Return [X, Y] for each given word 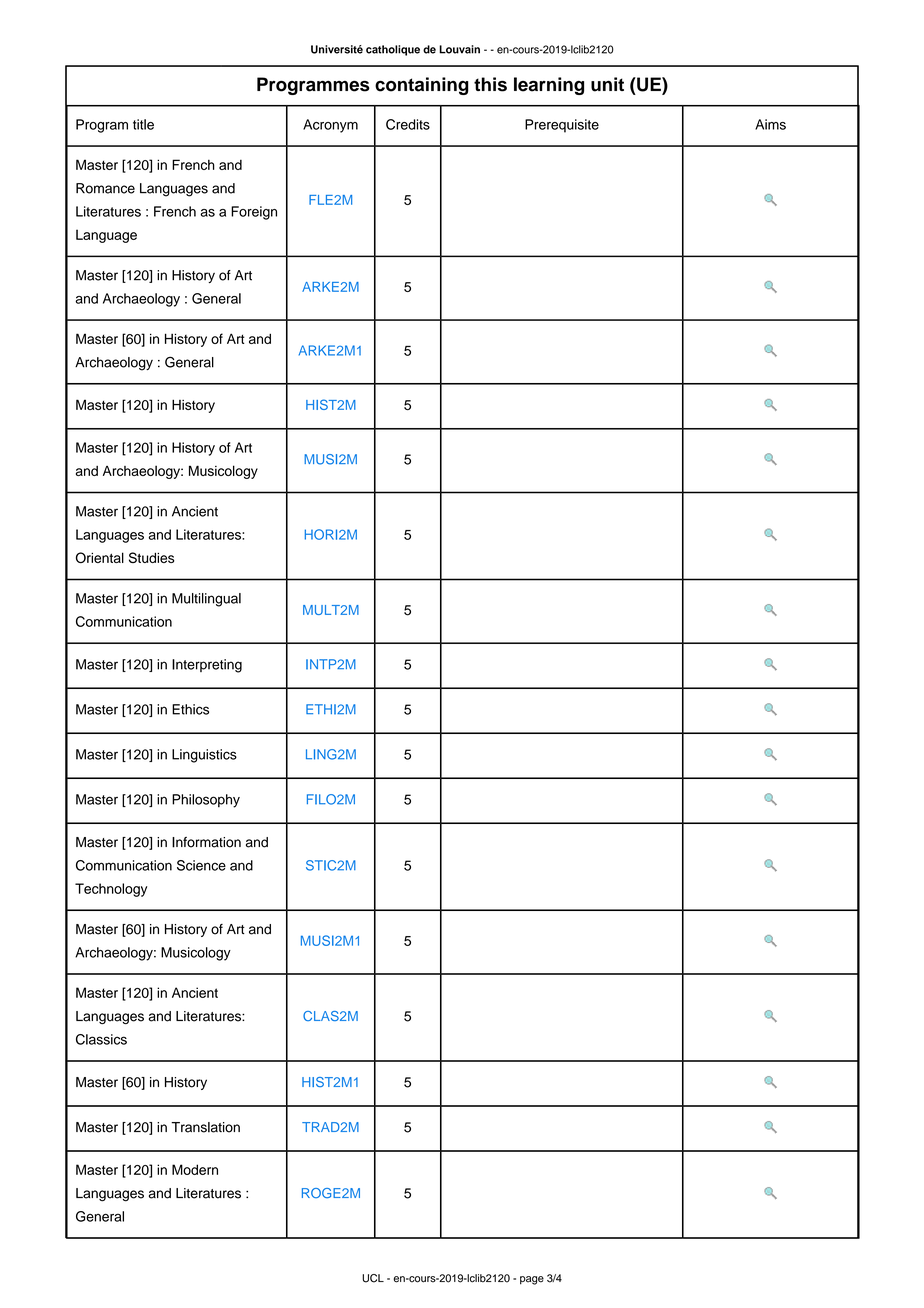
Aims [770, 124]
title [143, 124]
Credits [408, 124]
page [532, 1280]
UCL [373, 1278]
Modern [195, 1169]
